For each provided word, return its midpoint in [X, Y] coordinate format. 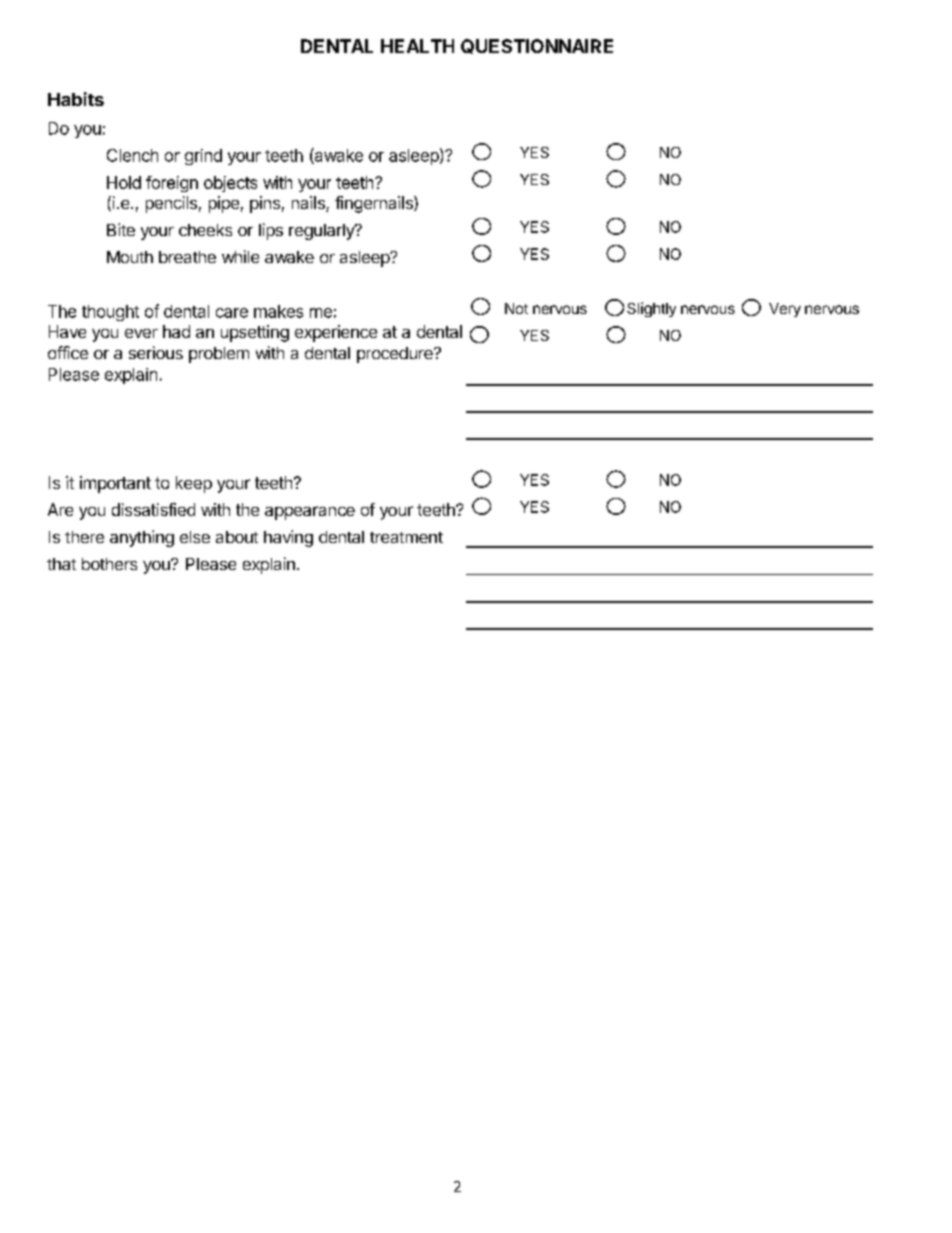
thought [110, 313]
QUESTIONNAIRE [537, 46]
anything [142, 538]
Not [516, 308]
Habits [76, 99]
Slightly [651, 309]
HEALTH [417, 46]
